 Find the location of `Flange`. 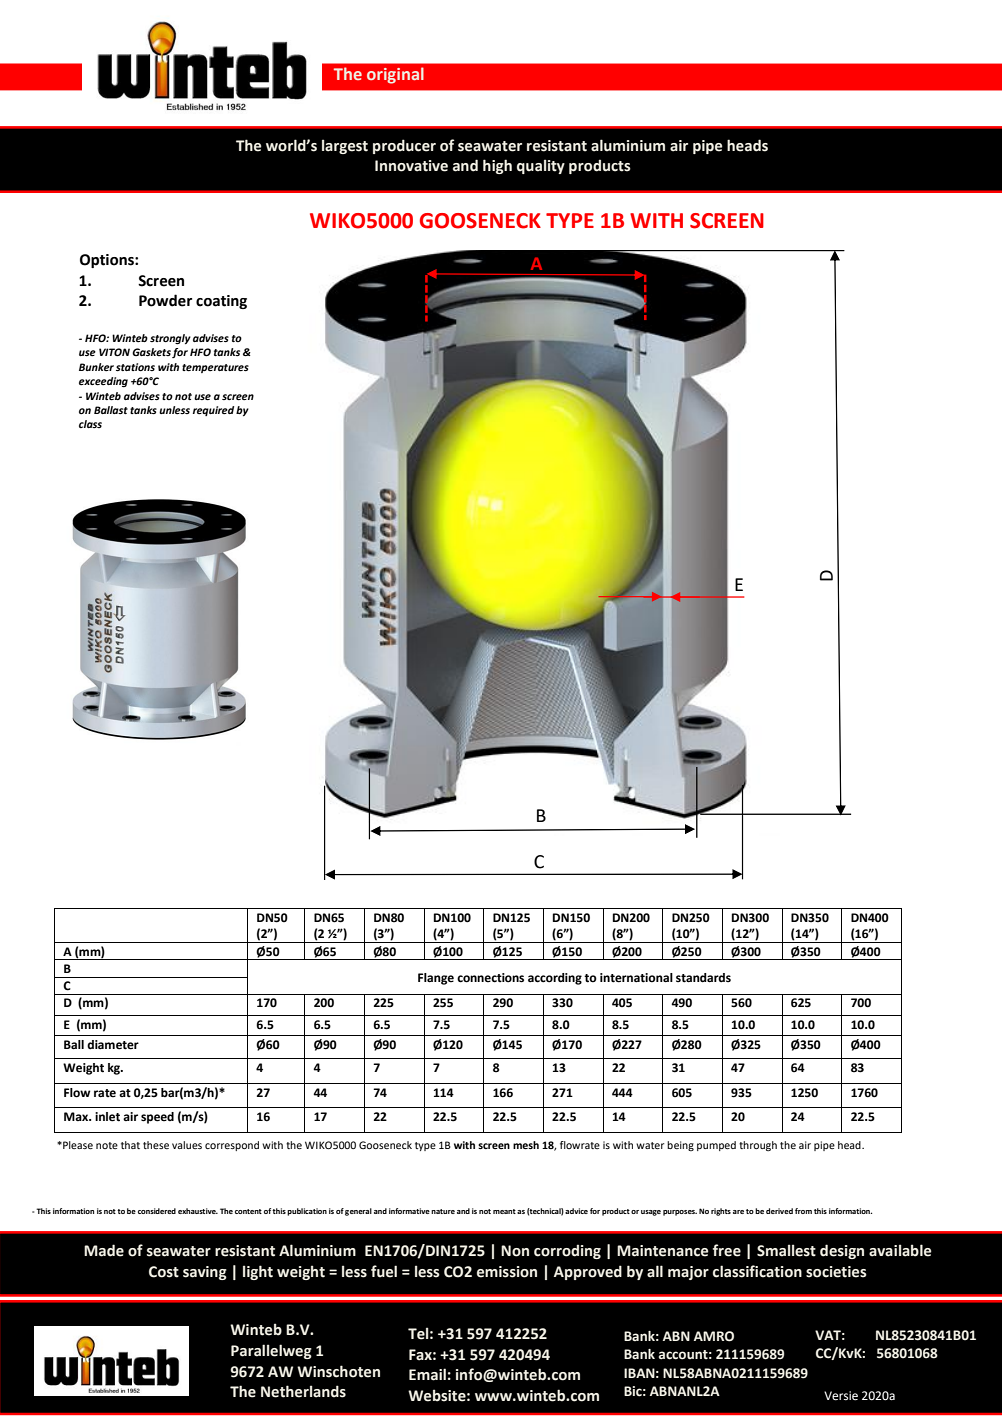

Flange is located at coordinates (436, 979).
